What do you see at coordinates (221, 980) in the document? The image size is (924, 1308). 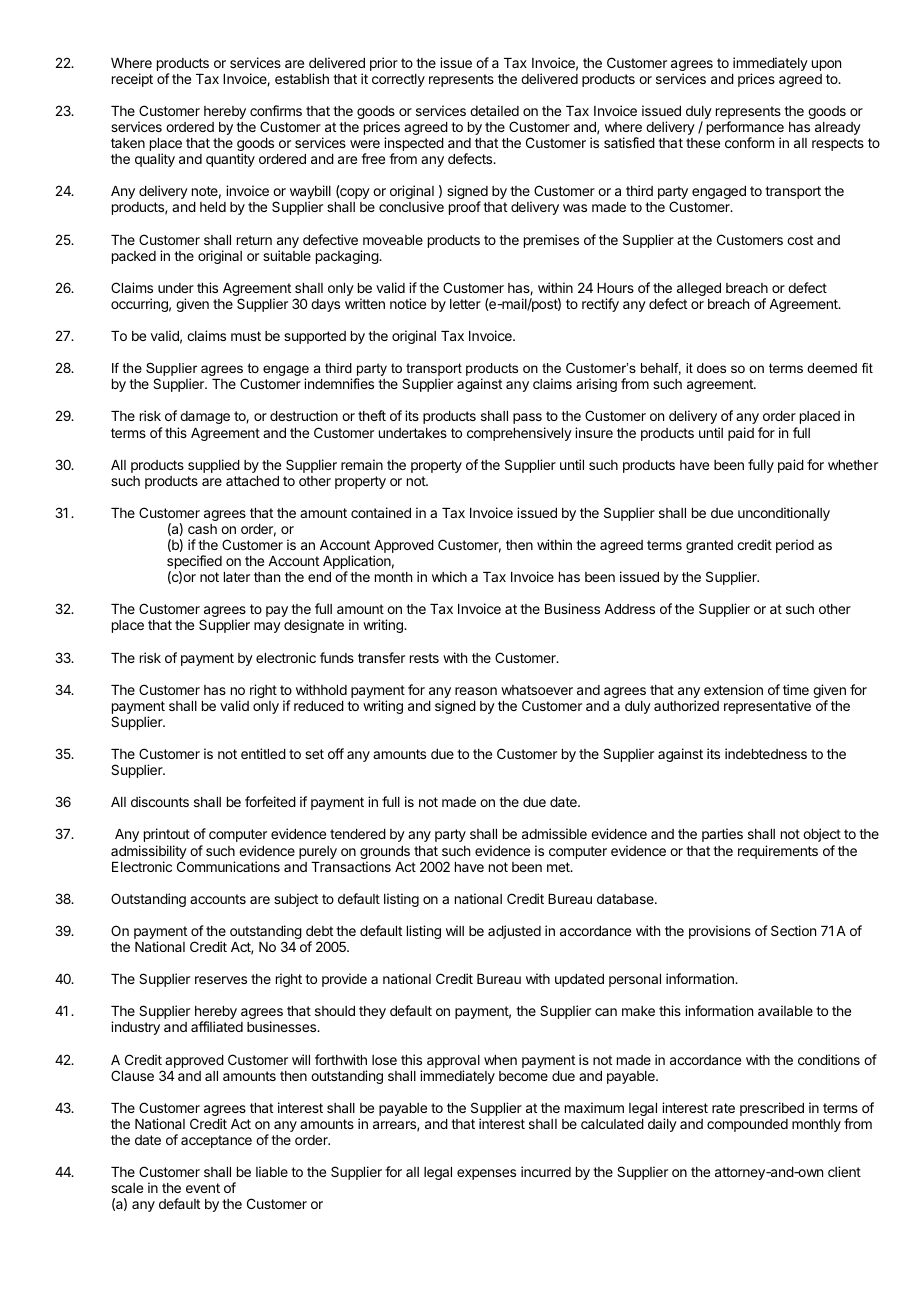 I see `reserves` at bounding box center [221, 980].
